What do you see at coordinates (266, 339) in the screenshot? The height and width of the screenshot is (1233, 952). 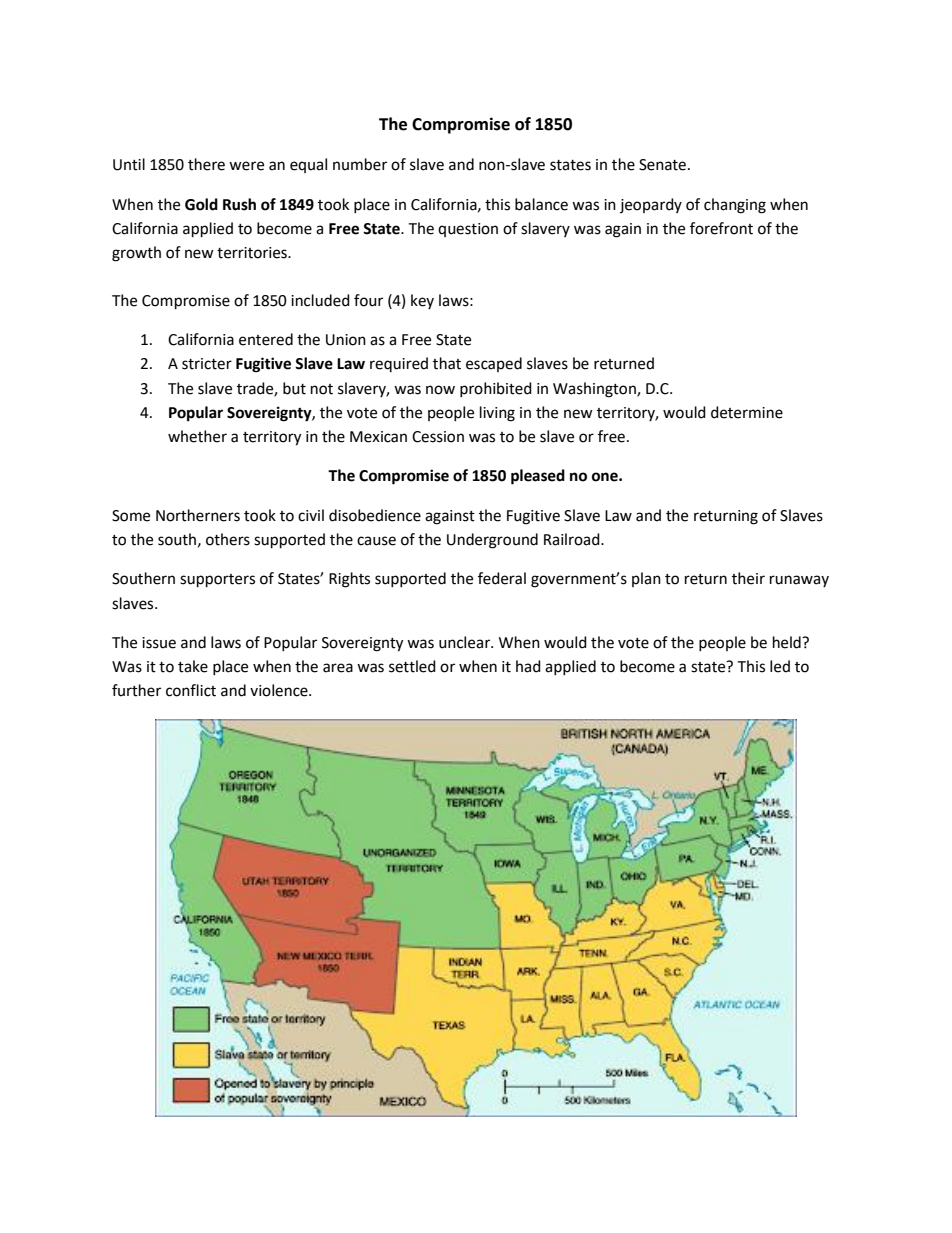 I see `entered` at bounding box center [266, 339].
